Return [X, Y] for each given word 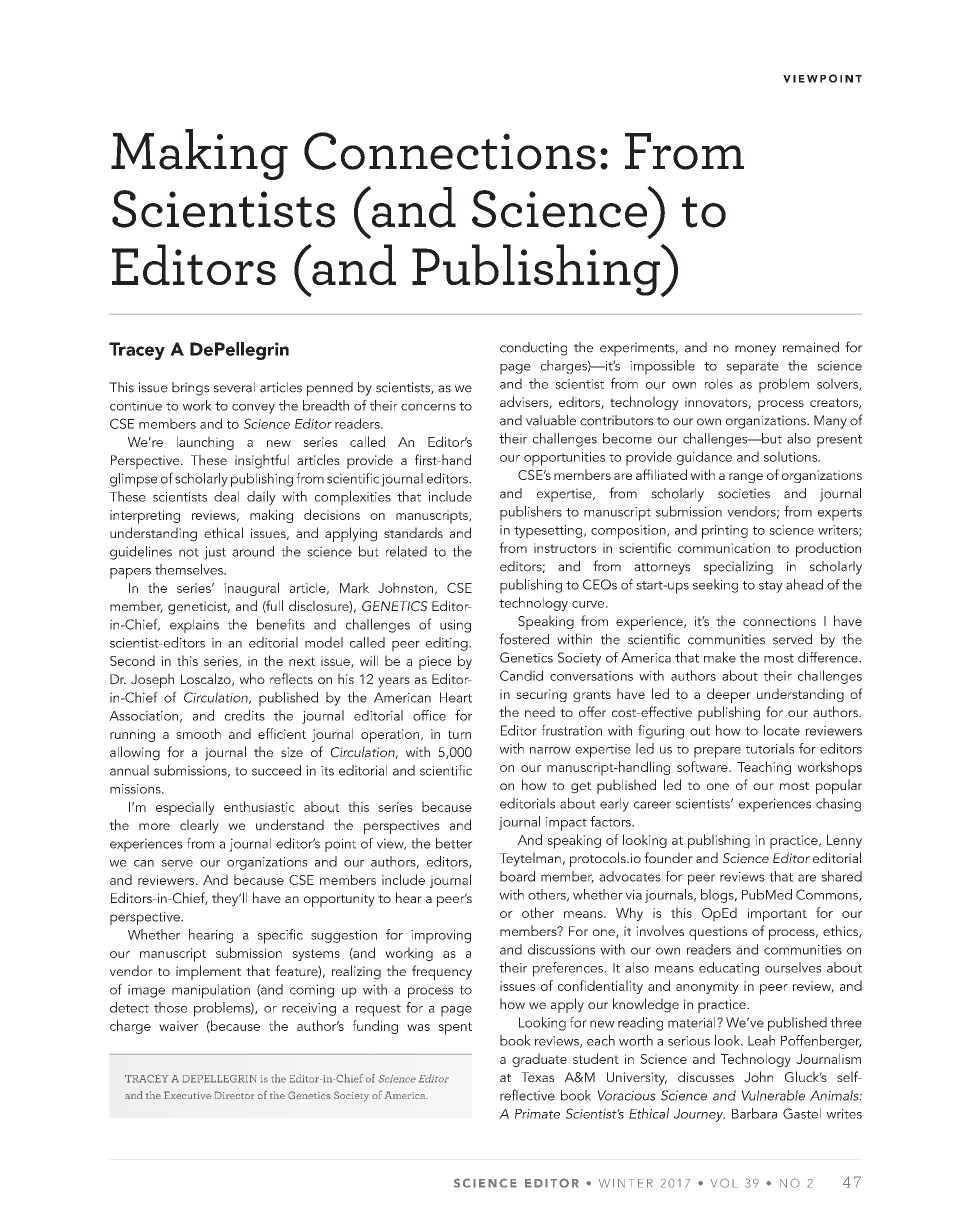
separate [753, 368]
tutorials [770, 748]
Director [234, 1095]
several [234, 387]
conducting [533, 349]
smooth [198, 733]
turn [459, 734]
